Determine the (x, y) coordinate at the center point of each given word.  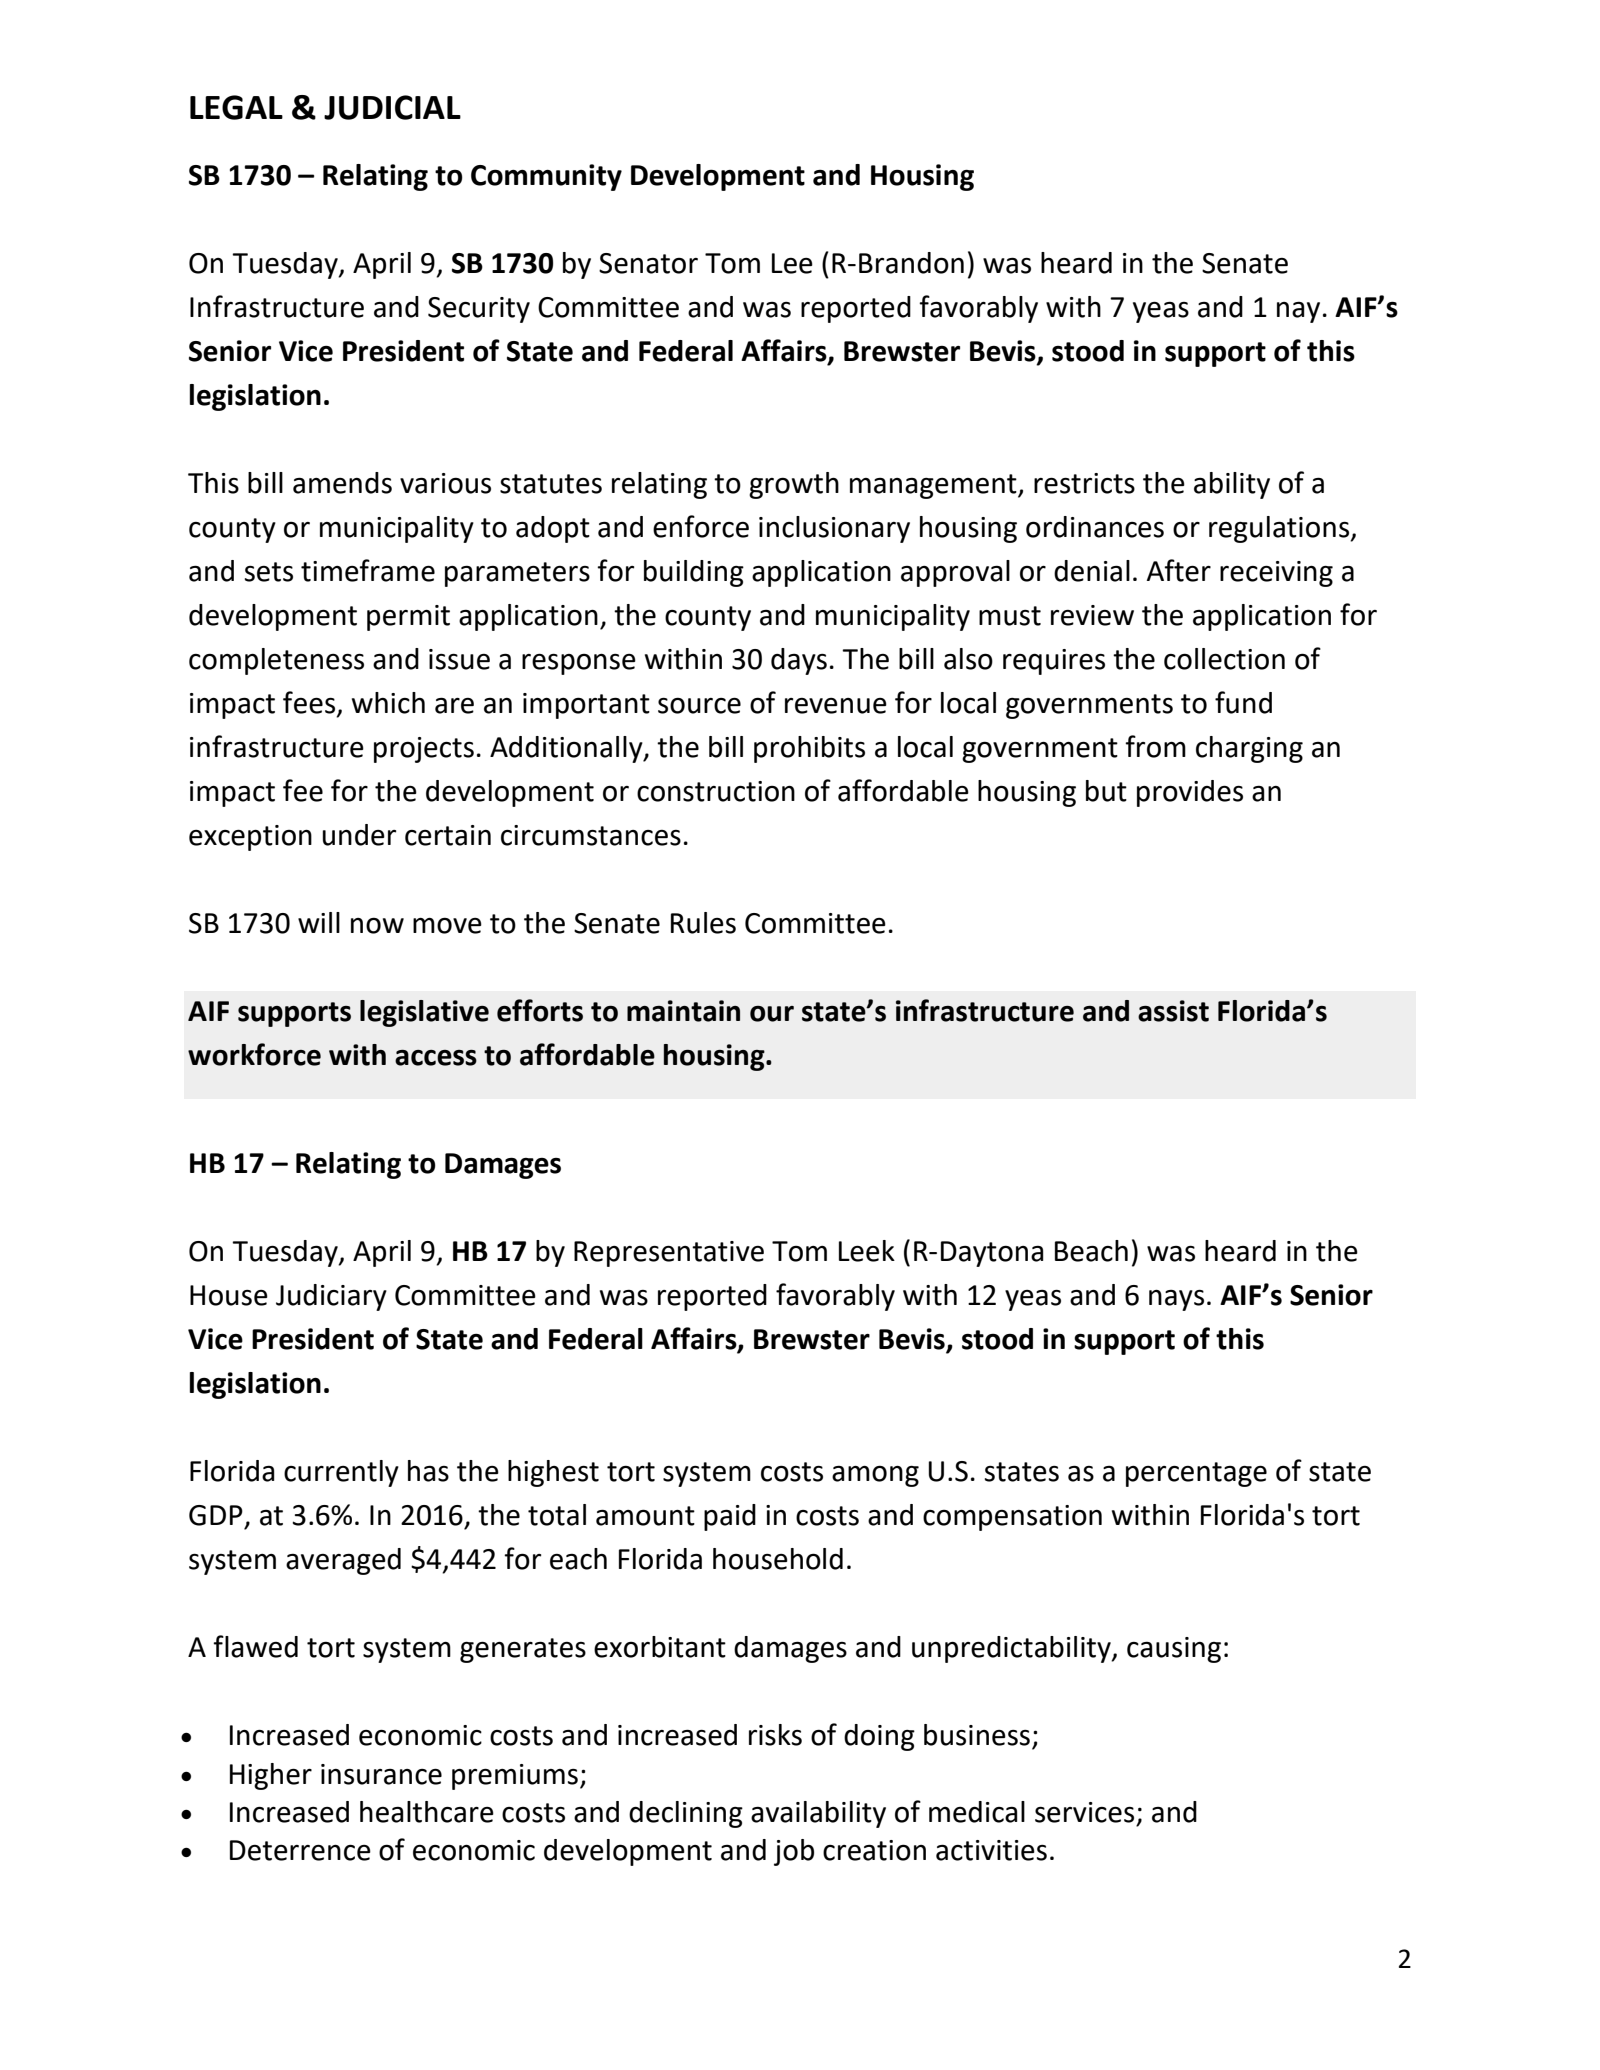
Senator (648, 263)
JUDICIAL (392, 107)
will (319, 922)
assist (1173, 1011)
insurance (381, 1774)
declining (686, 1814)
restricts (1084, 483)
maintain (683, 1011)
